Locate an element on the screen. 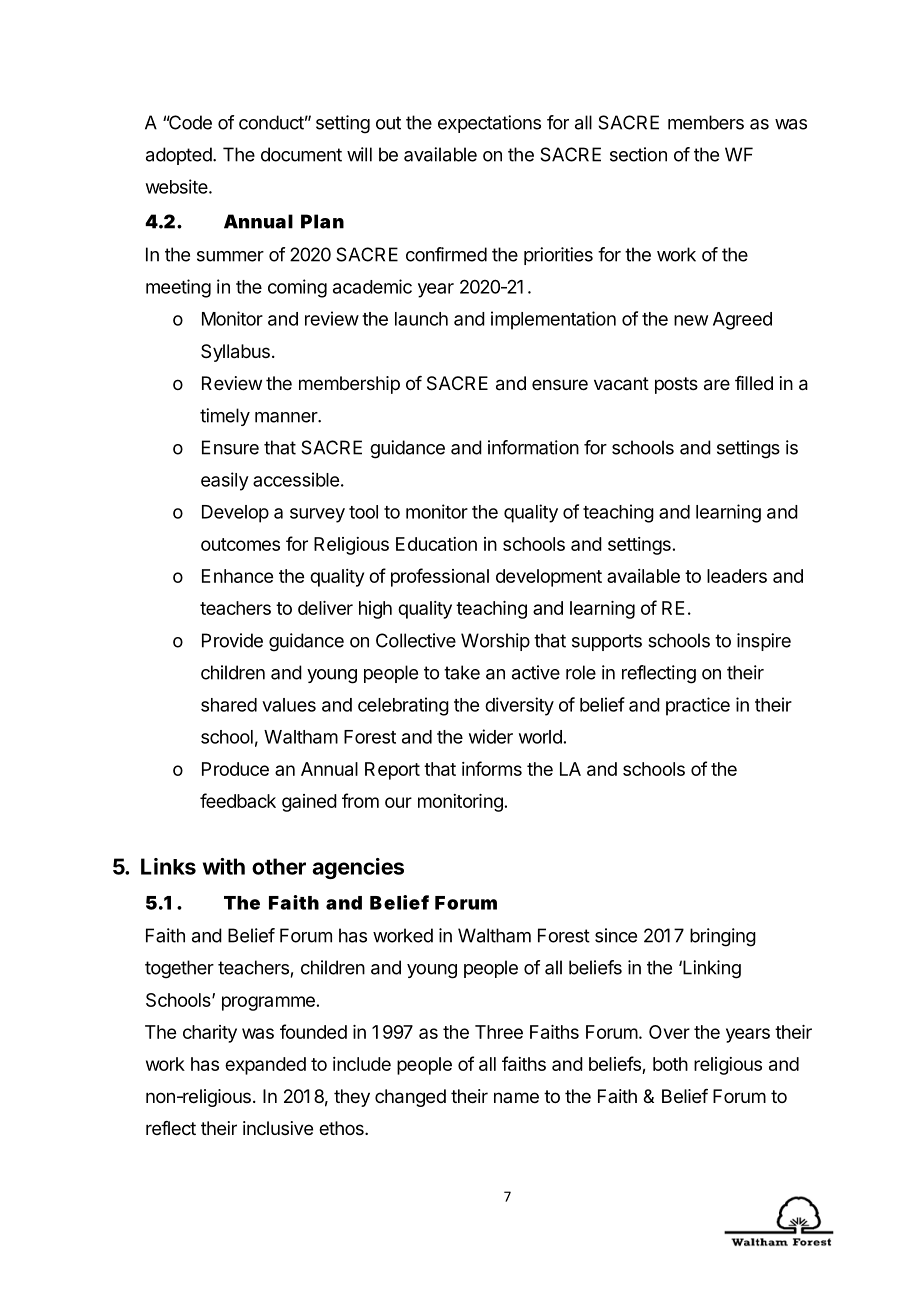 This screenshot has width=924, height=1308. name is located at coordinates (516, 1097).
